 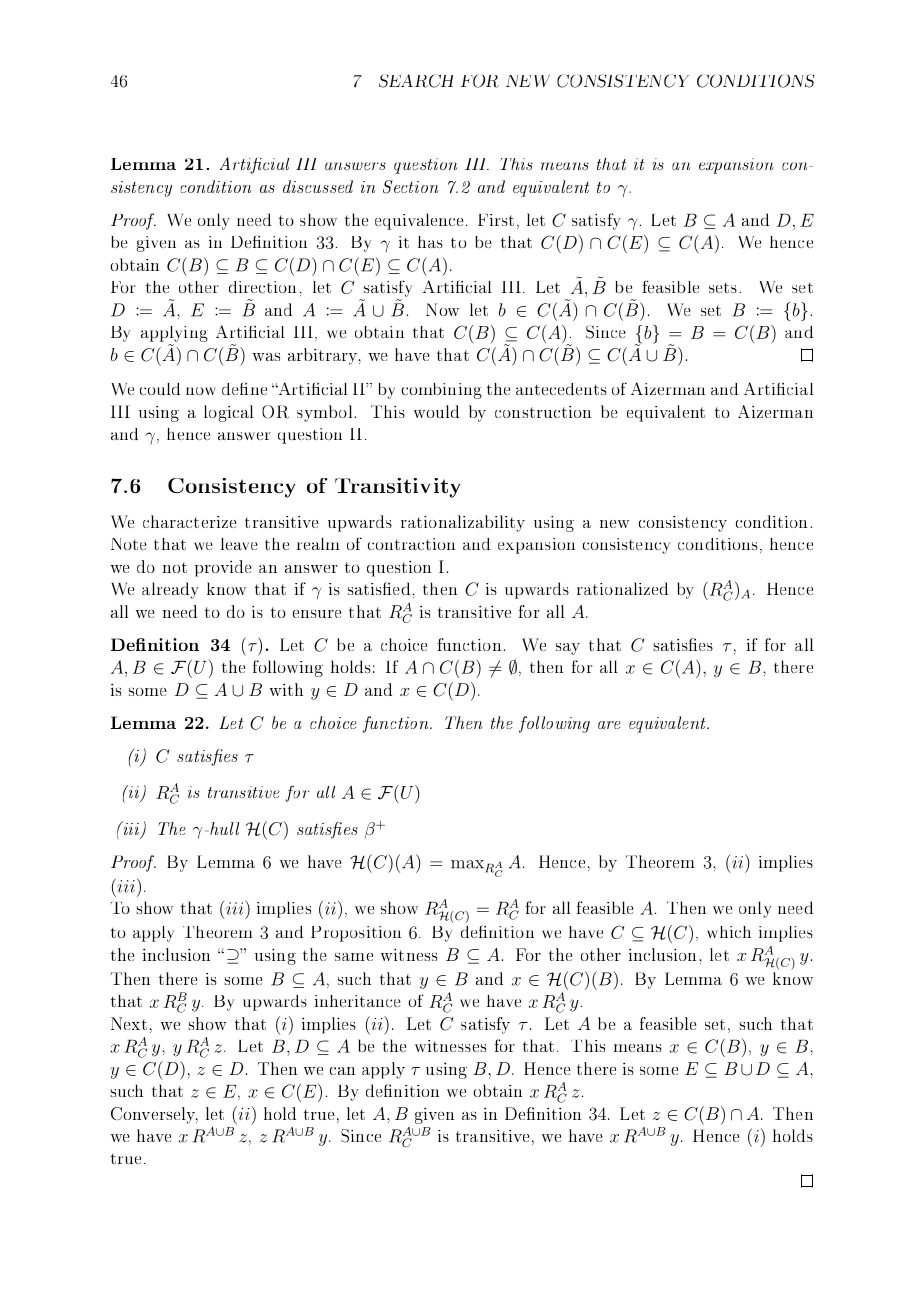 I want to click on could, so click(x=160, y=389).
